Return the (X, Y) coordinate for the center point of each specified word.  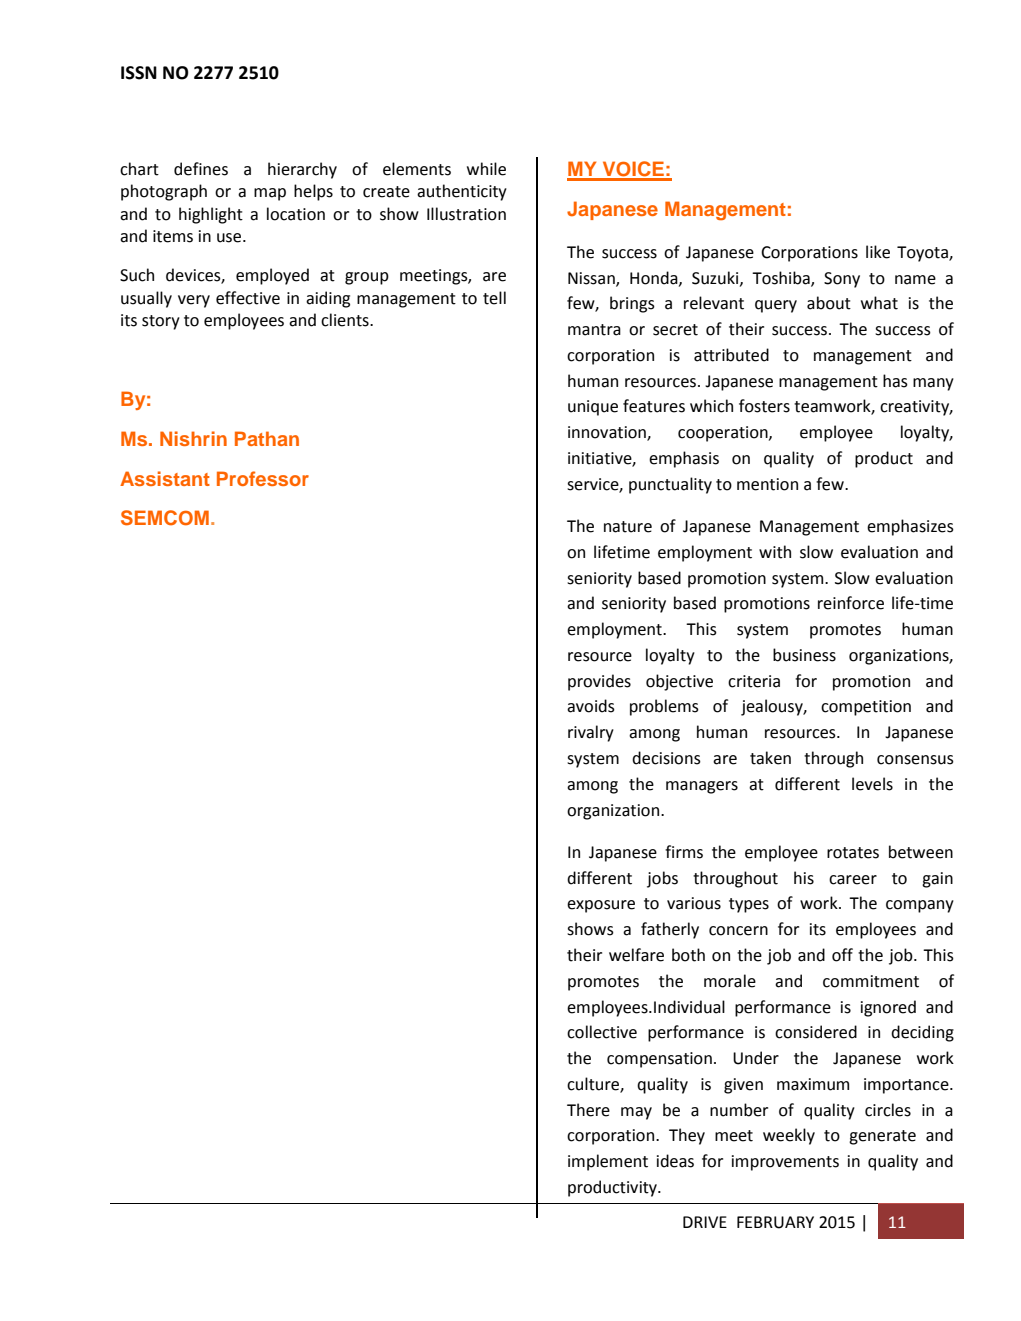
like (878, 252)
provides (599, 682)
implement (608, 1162)
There (588, 1110)
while (486, 169)
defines (201, 169)
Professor (263, 478)
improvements (785, 1163)
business (804, 655)
